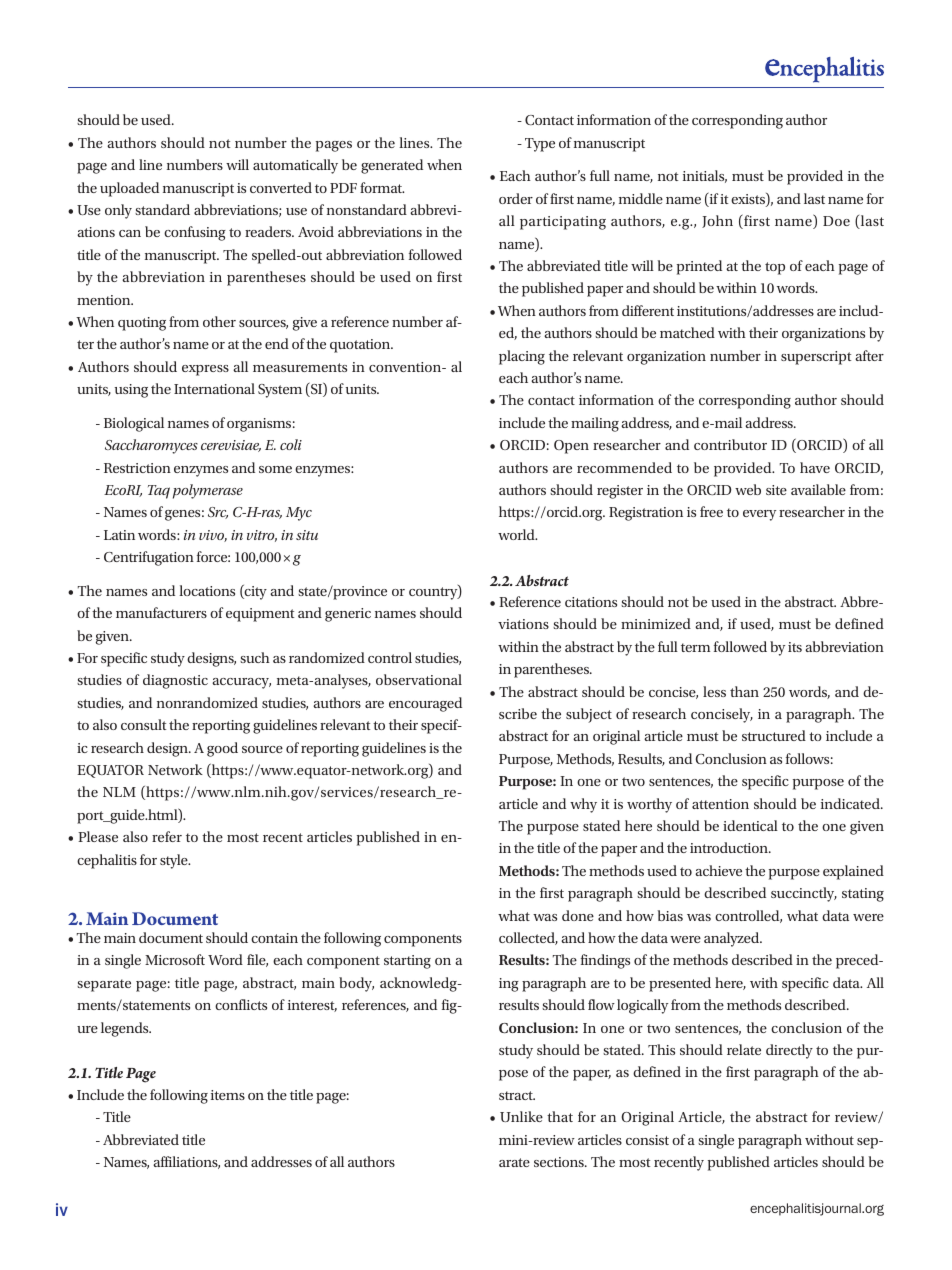 The image size is (952, 1270). What do you see at coordinates (214, 388) in the screenshot?
I see `International` at bounding box center [214, 388].
